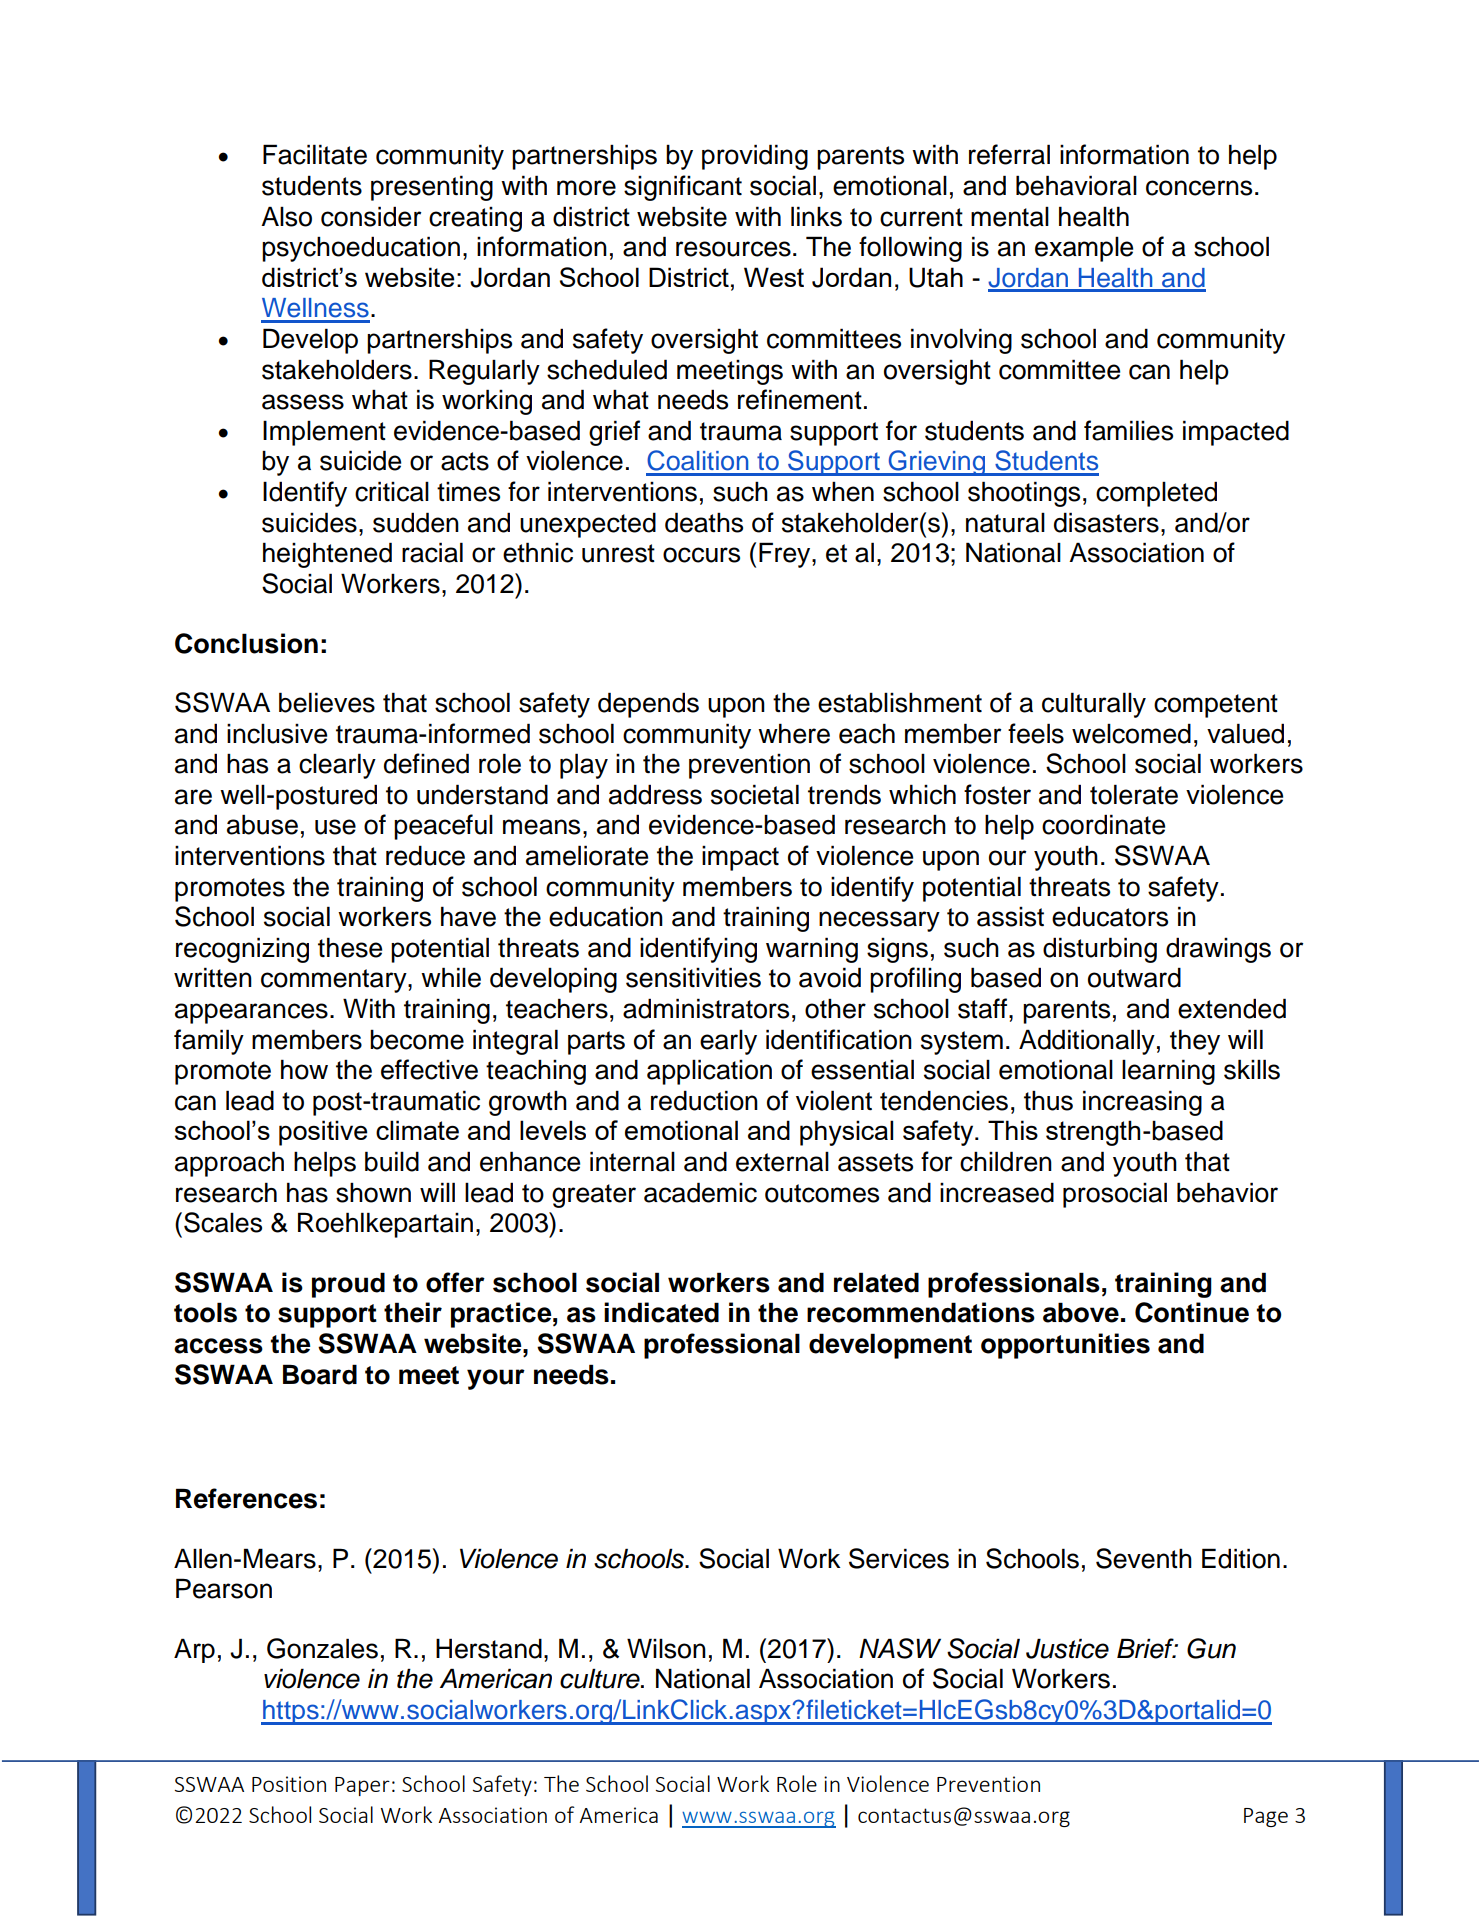 This page has width=1481, height=1916. I want to click on Position, so click(289, 1784).
